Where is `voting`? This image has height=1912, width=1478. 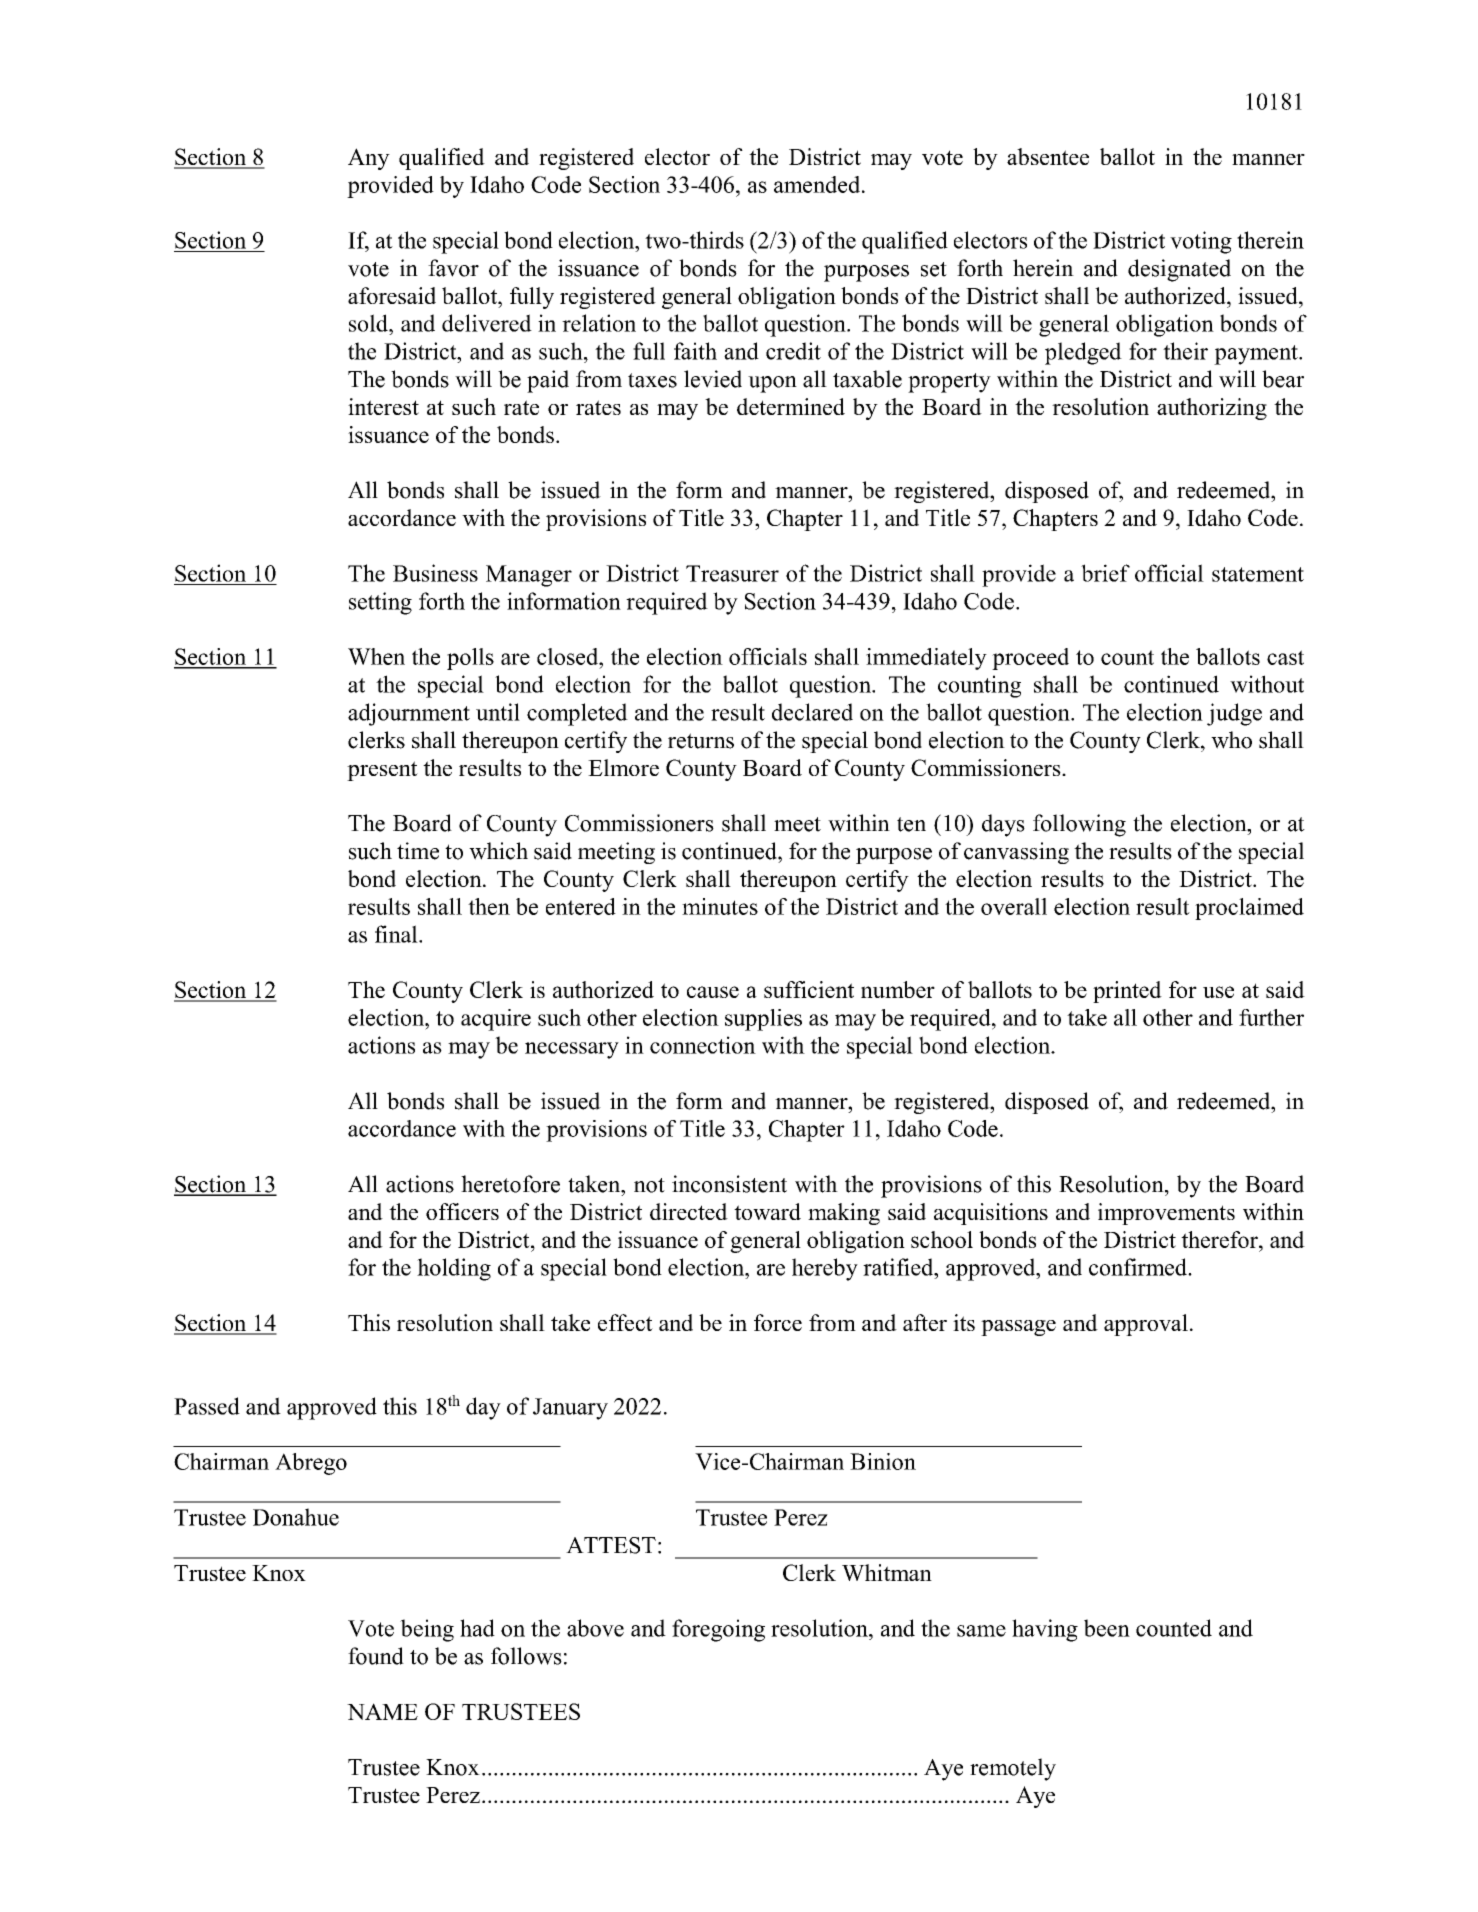
voting is located at coordinates (1201, 242).
